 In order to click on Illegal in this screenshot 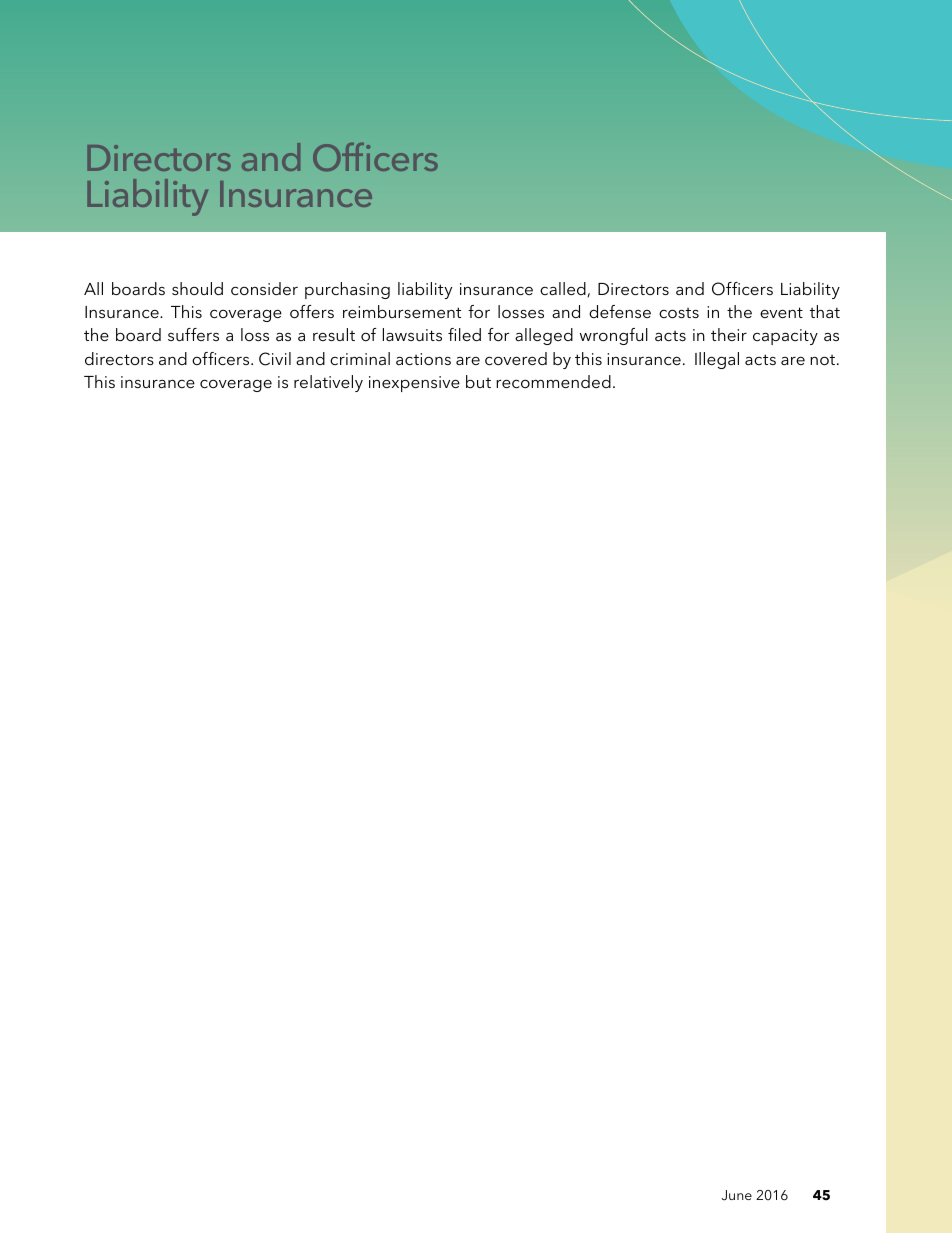, I will do `click(717, 360)`.
